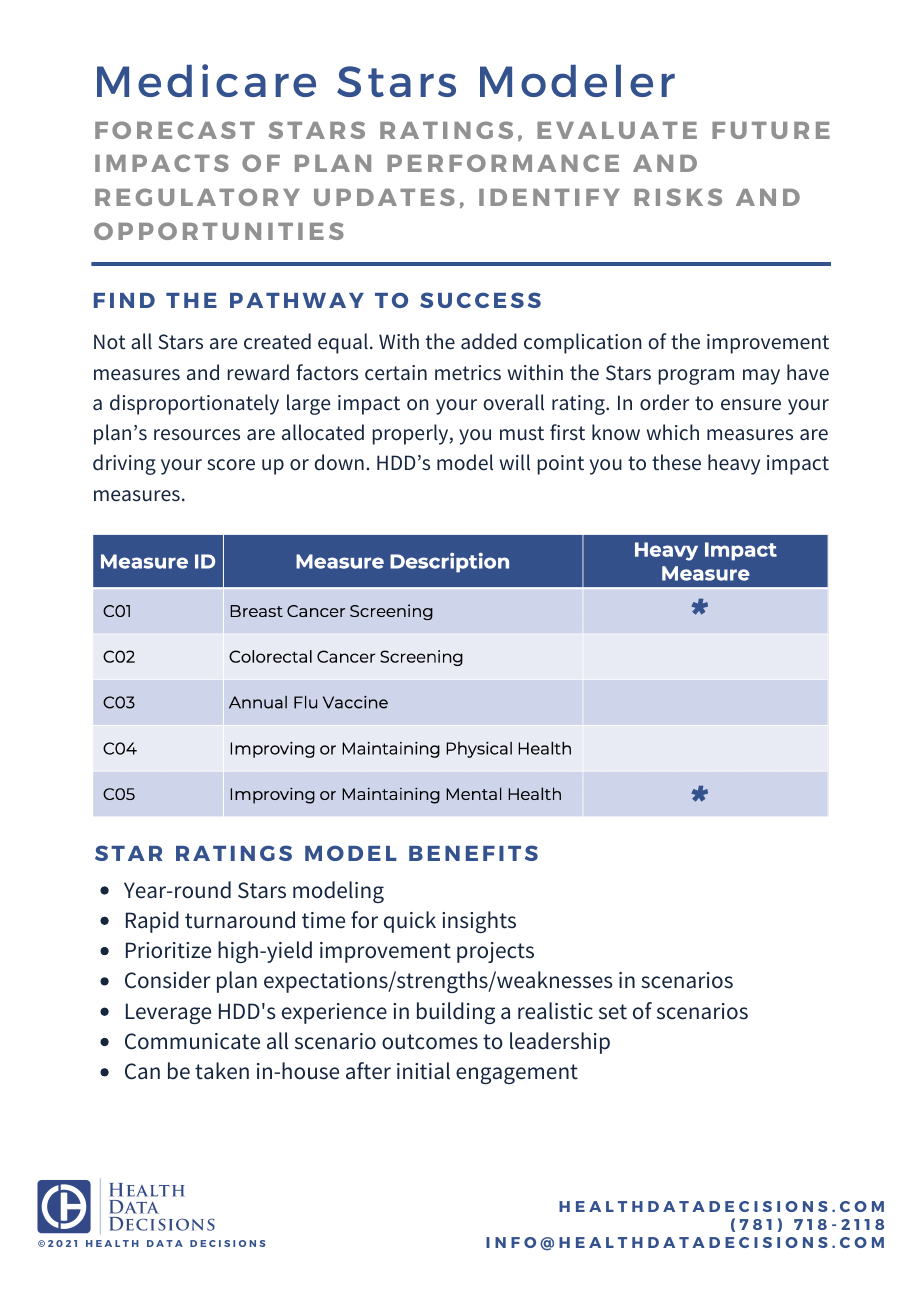 The height and width of the image is (1308, 924). I want to click on FUTURE, so click(771, 130).
